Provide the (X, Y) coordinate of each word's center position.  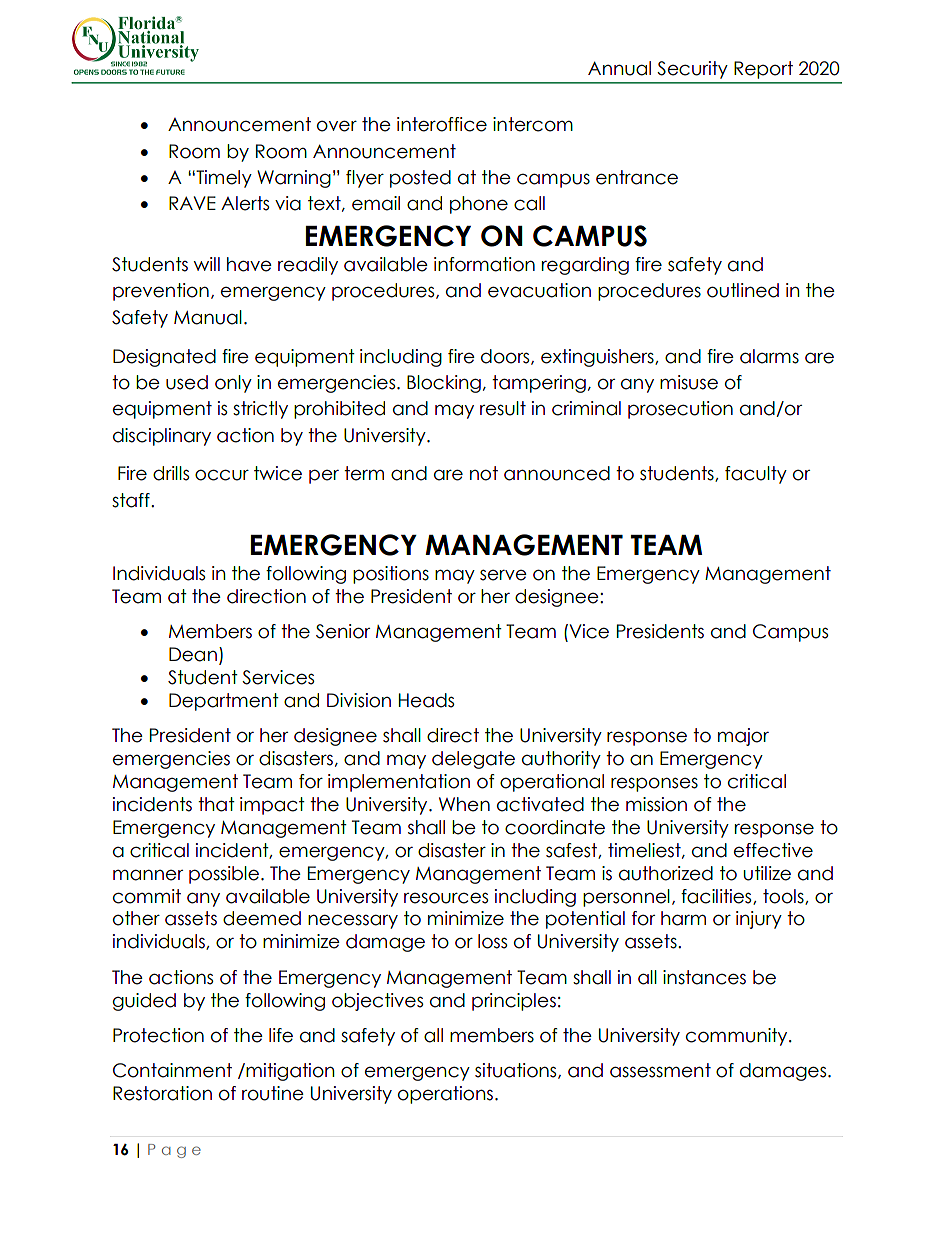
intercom (533, 124)
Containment (172, 1070)
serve (503, 575)
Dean (193, 654)
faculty (756, 475)
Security (692, 70)
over (337, 126)
